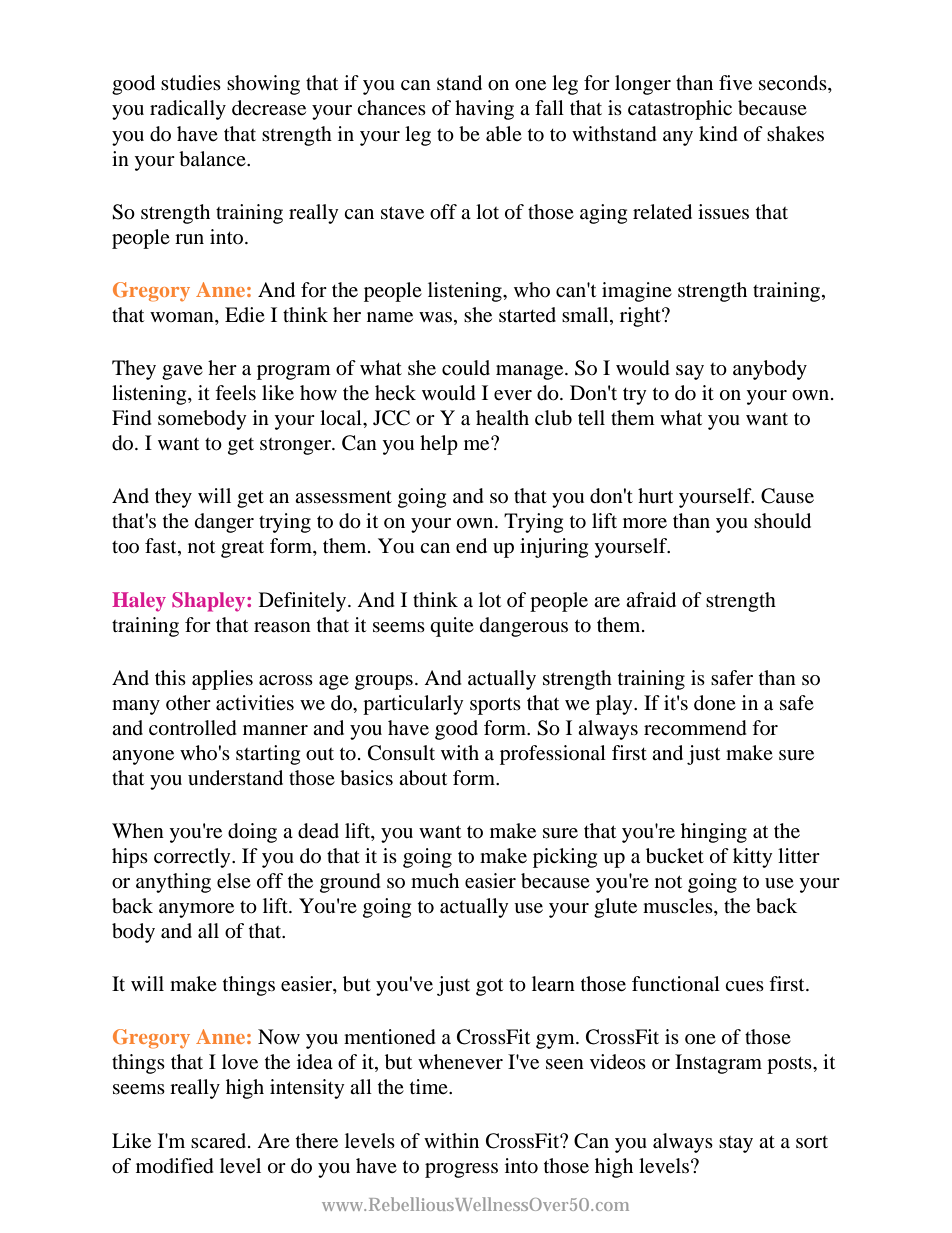 The height and width of the screenshot is (1233, 952). What do you see at coordinates (495, 706) in the screenshot?
I see `sports` at bounding box center [495, 706].
